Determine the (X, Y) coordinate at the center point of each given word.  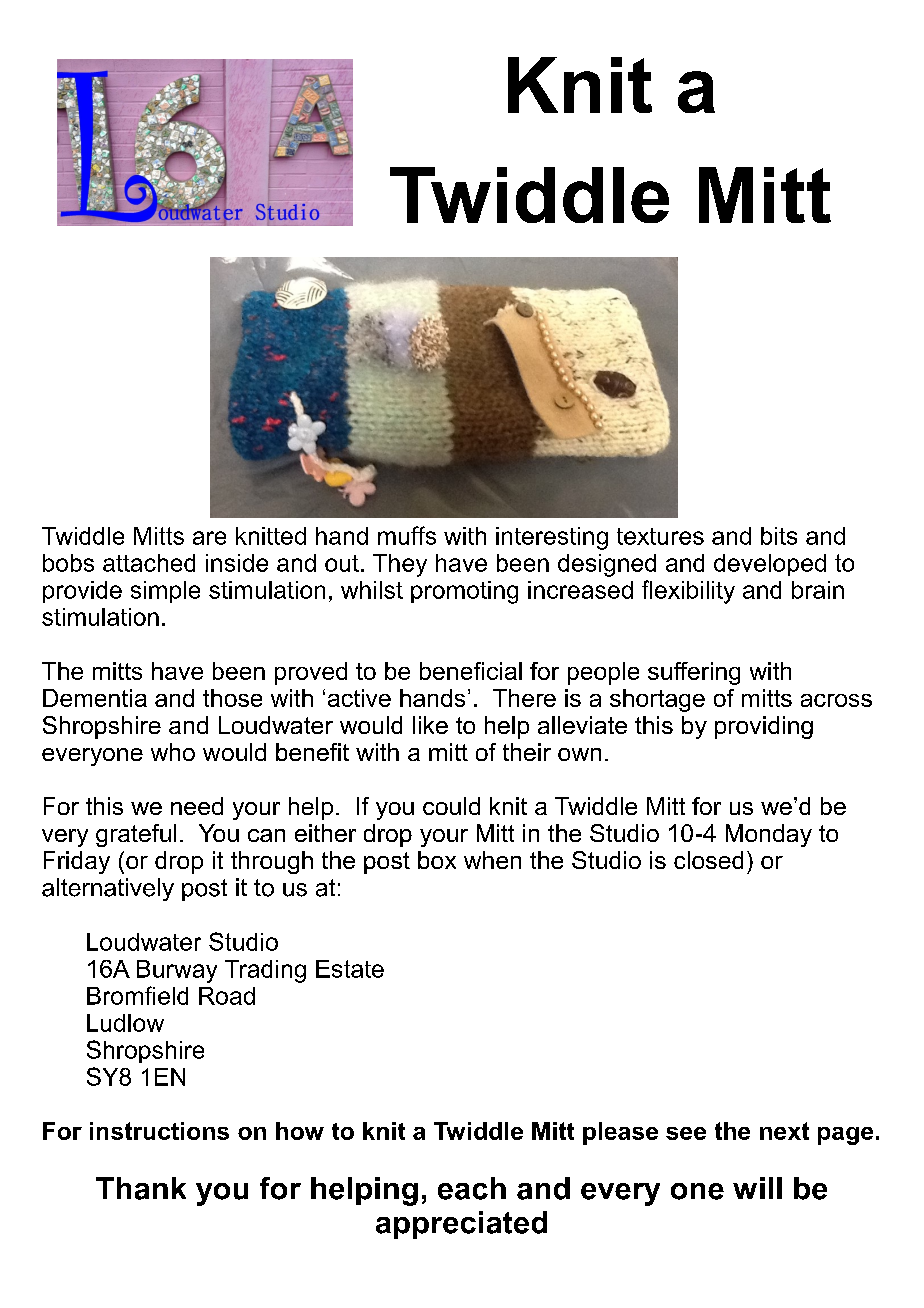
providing (764, 727)
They (400, 565)
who (173, 752)
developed (770, 565)
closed (708, 860)
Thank (141, 1188)
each (472, 1188)
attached (149, 563)
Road (227, 996)
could (451, 806)
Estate (350, 969)
